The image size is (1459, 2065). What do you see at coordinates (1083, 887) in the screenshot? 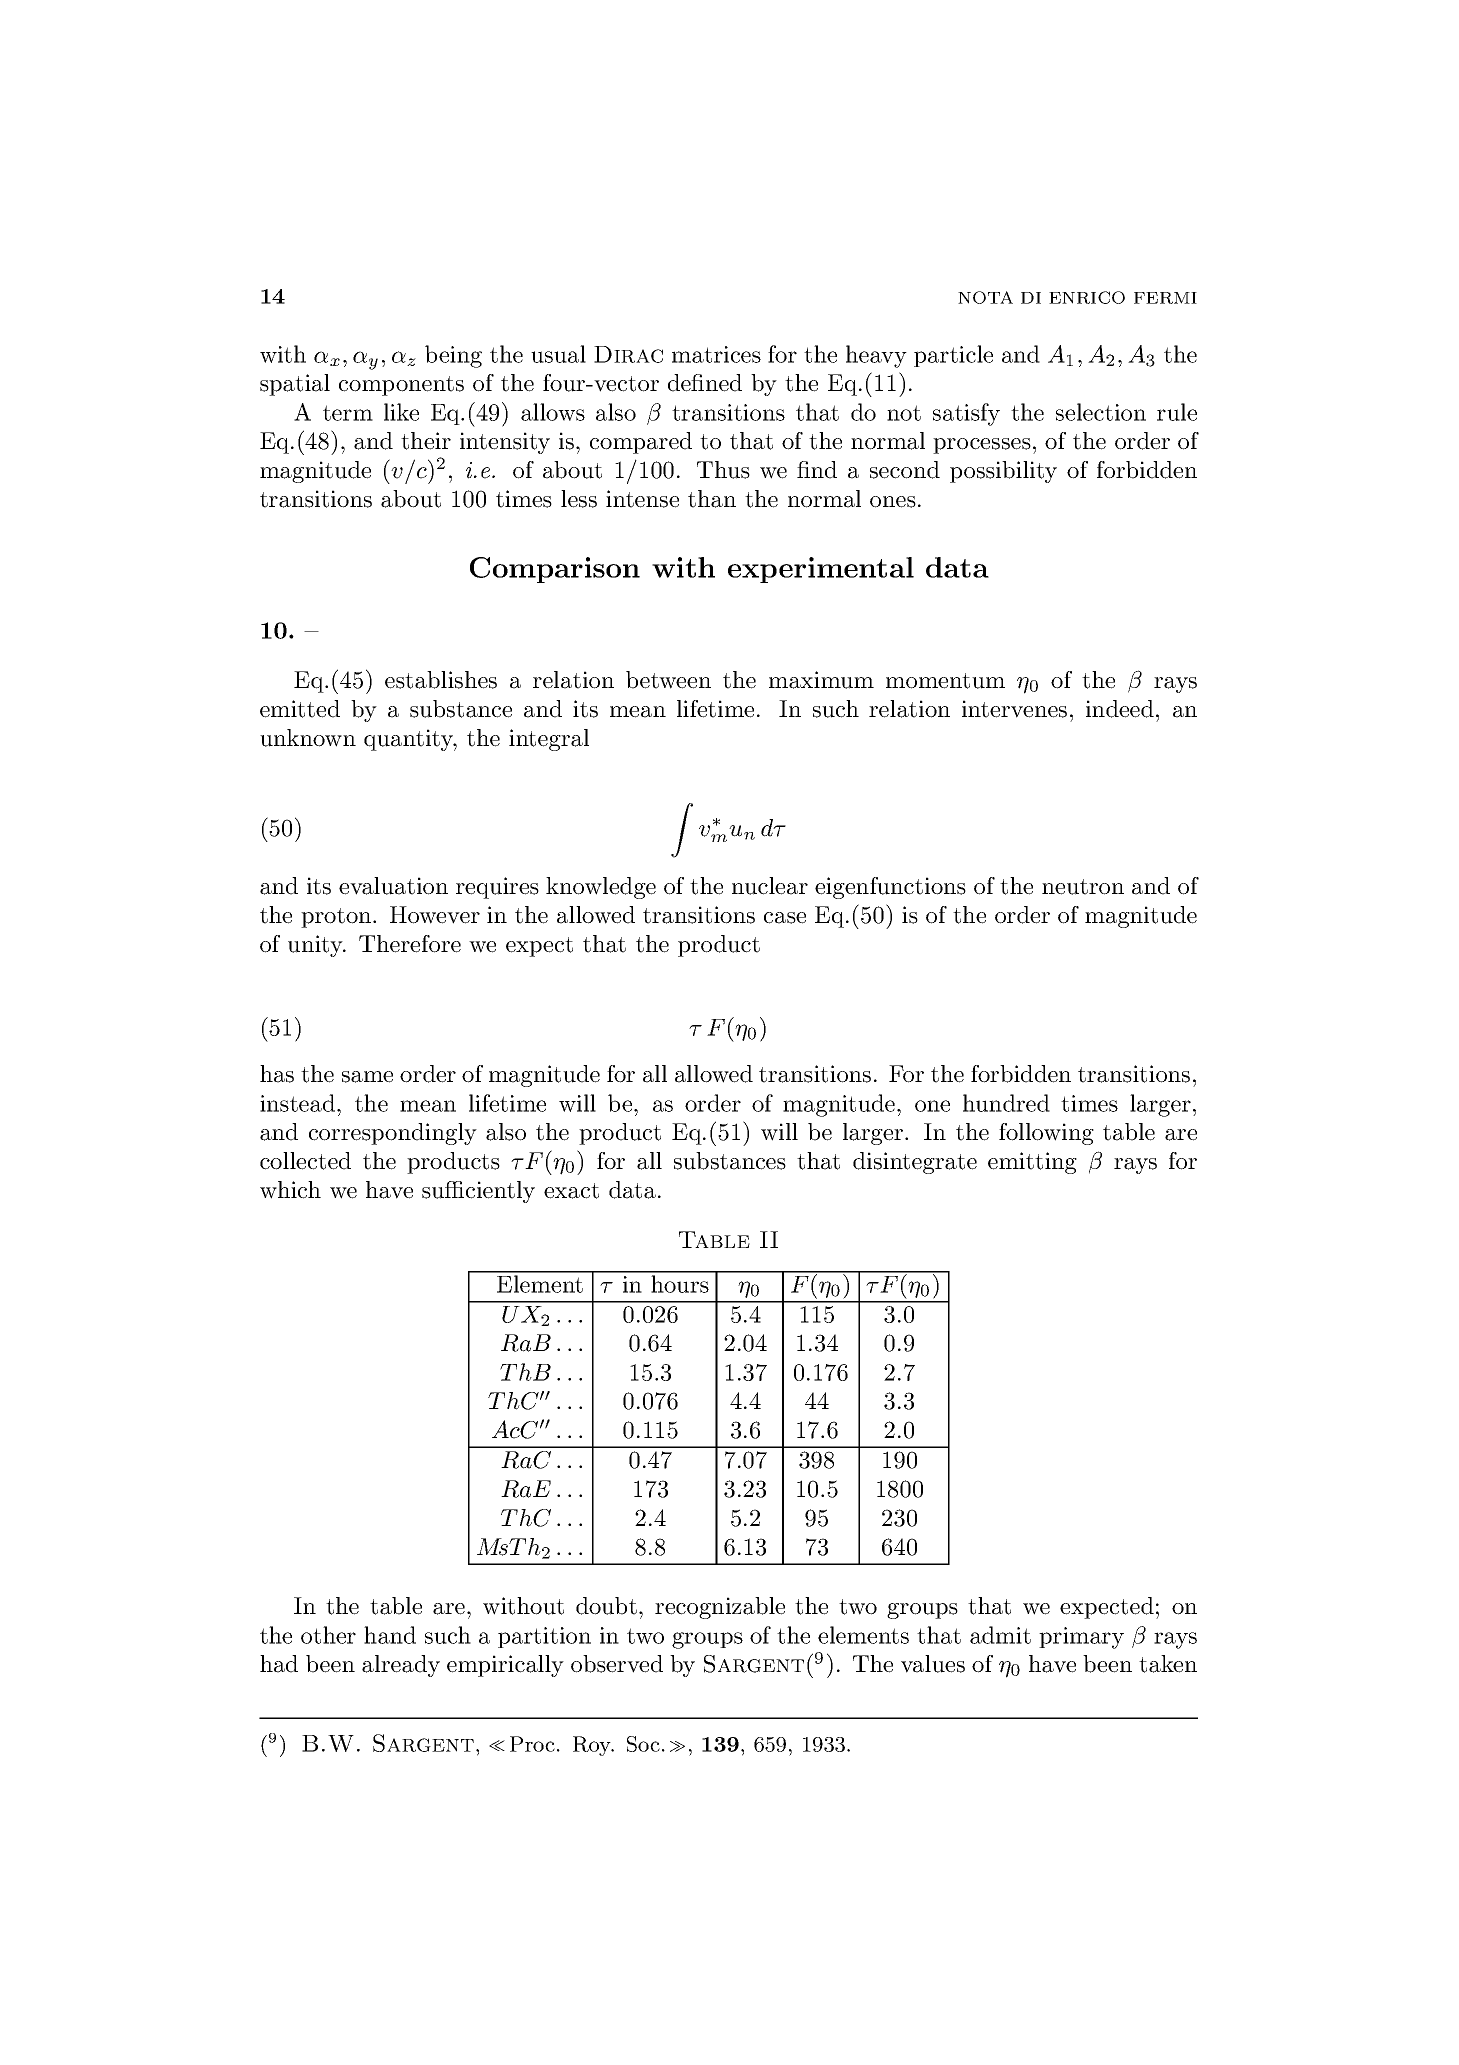
I see `neutron` at bounding box center [1083, 887].
